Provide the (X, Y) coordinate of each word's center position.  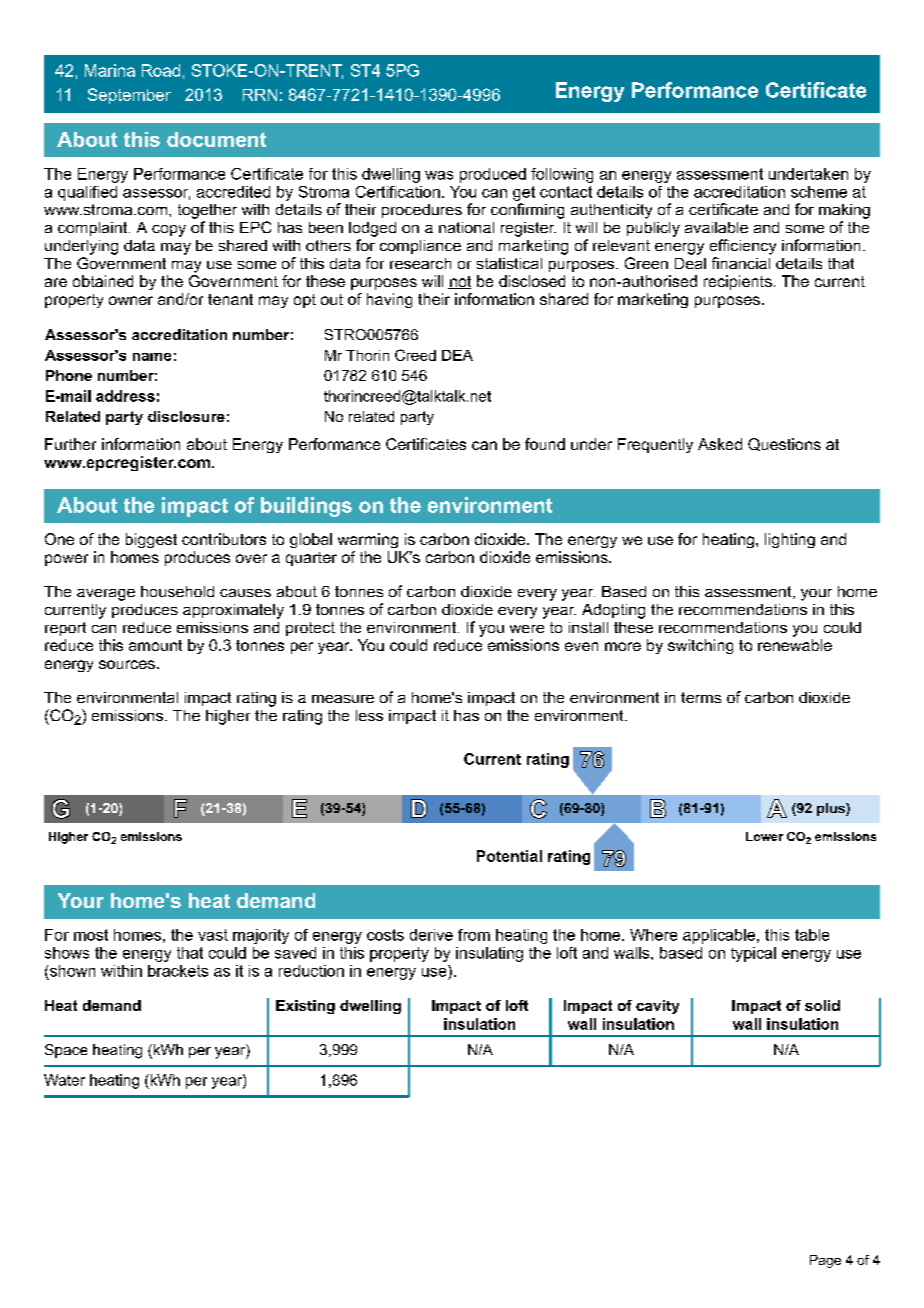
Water (64, 1080)
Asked (720, 444)
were (527, 629)
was (439, 175)
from (474, 935)
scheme (819, 192)
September (129, 96)
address (125, 396)
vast (213, 935)
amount (155, 645)
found (545, 444)
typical (753, 954)
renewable (795, 645)
